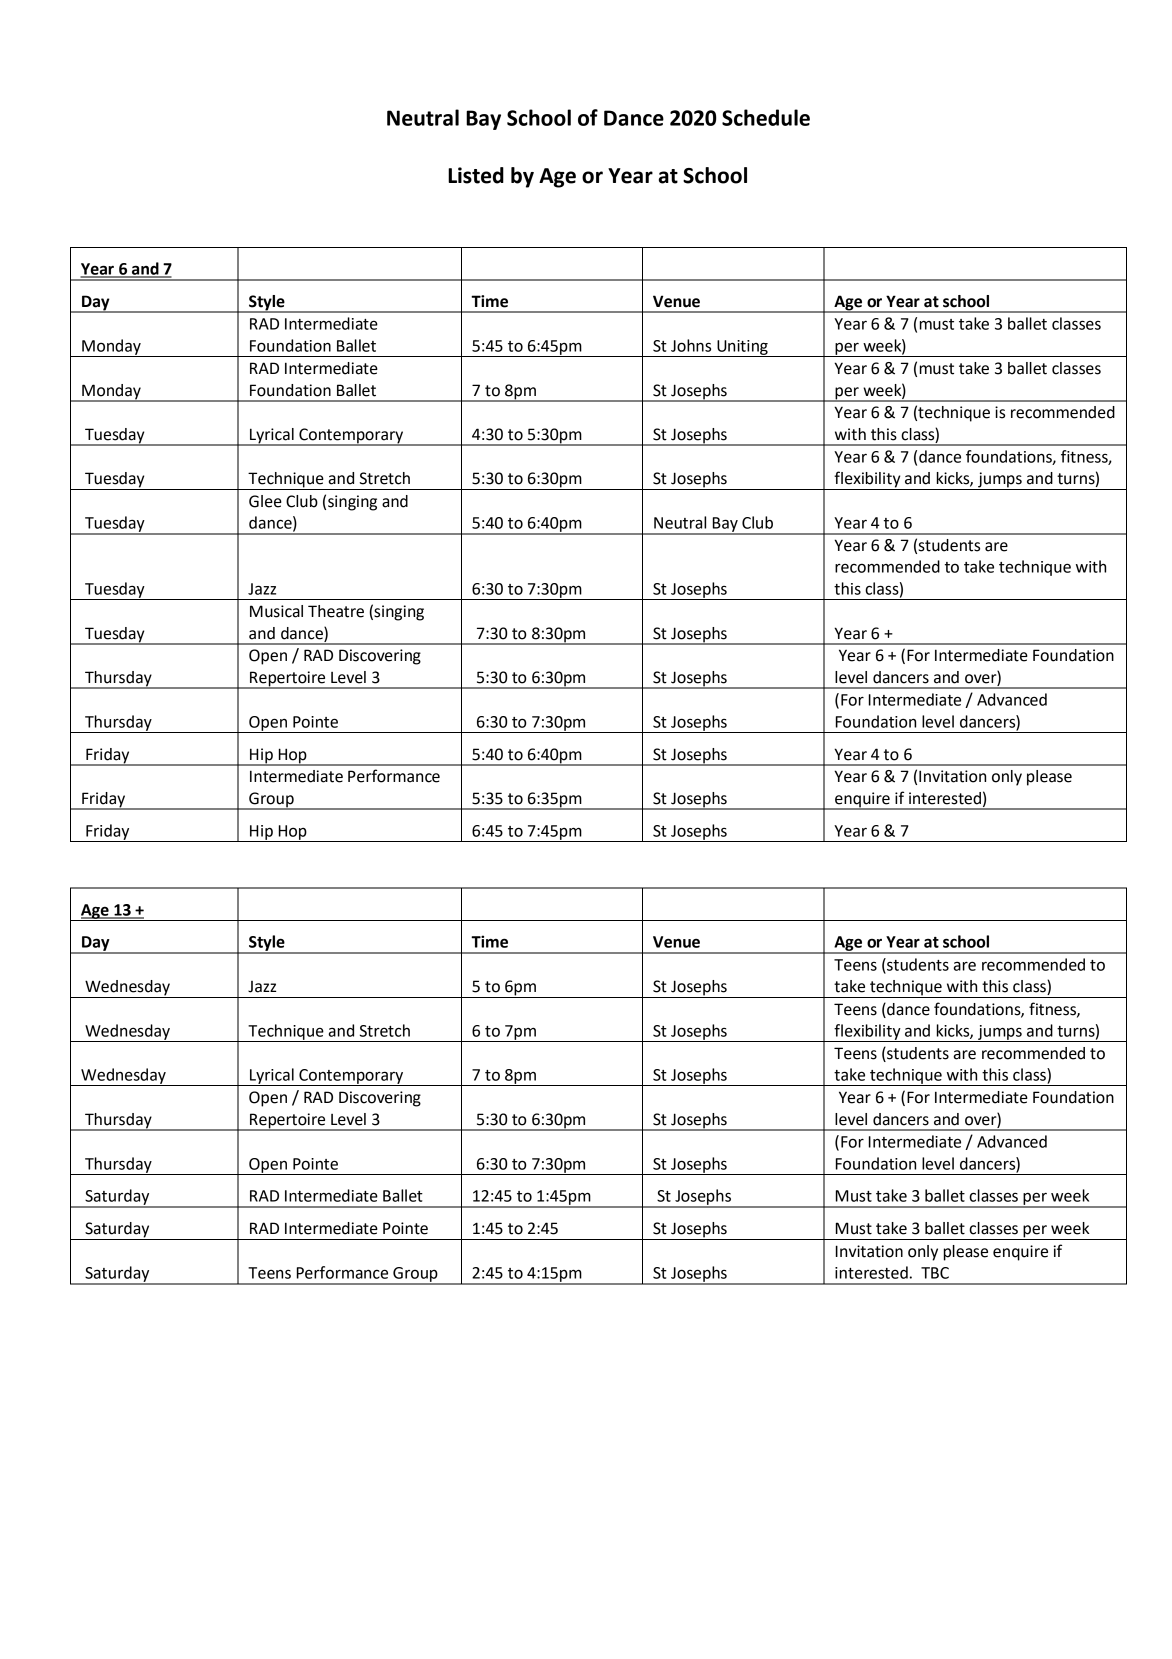  Describe the element at coordinates (265, 501) in the screenshot. I see `Glee` at that location.
